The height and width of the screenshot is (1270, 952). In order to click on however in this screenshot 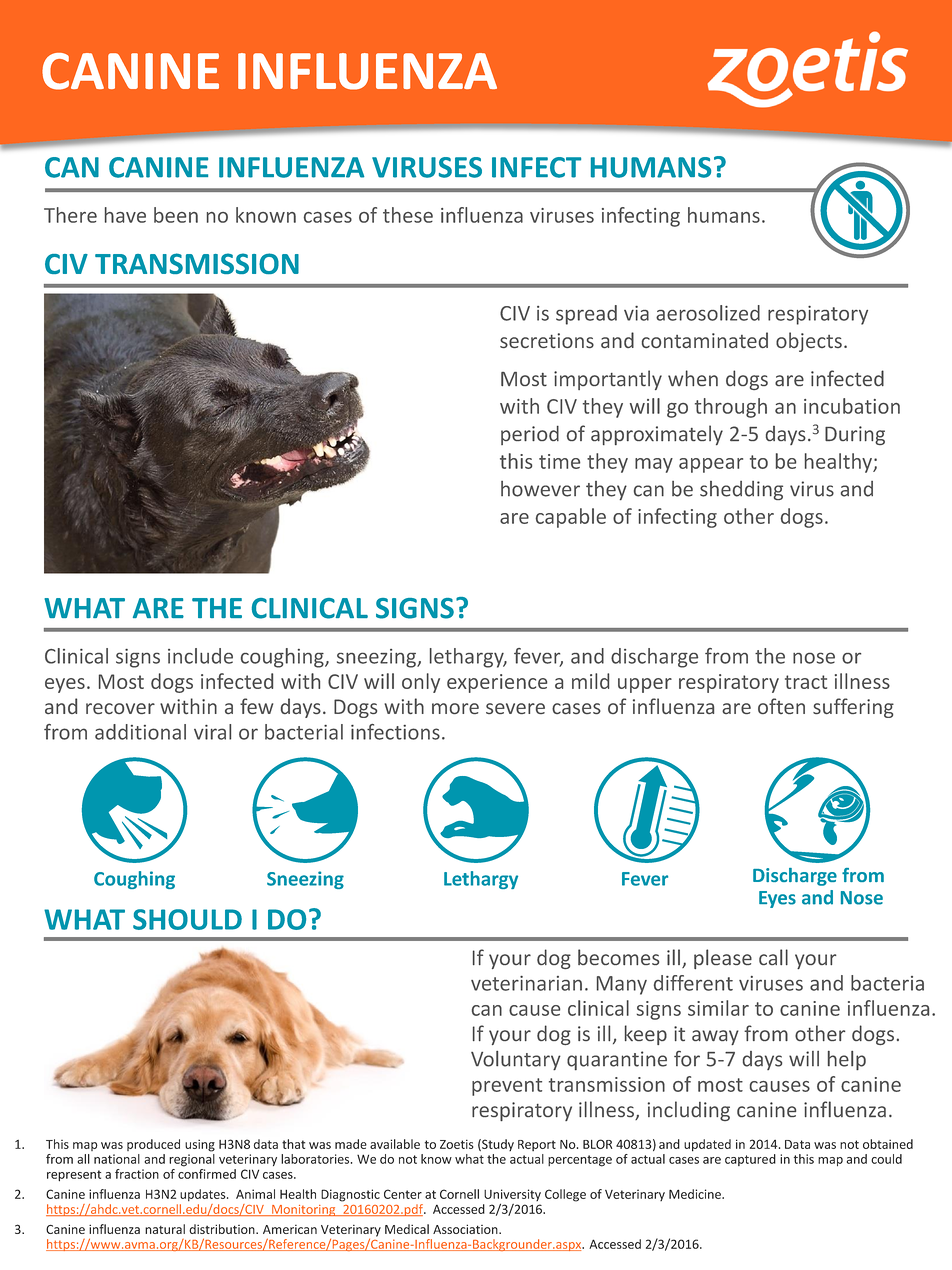, I will do `click(540, 489)`.
